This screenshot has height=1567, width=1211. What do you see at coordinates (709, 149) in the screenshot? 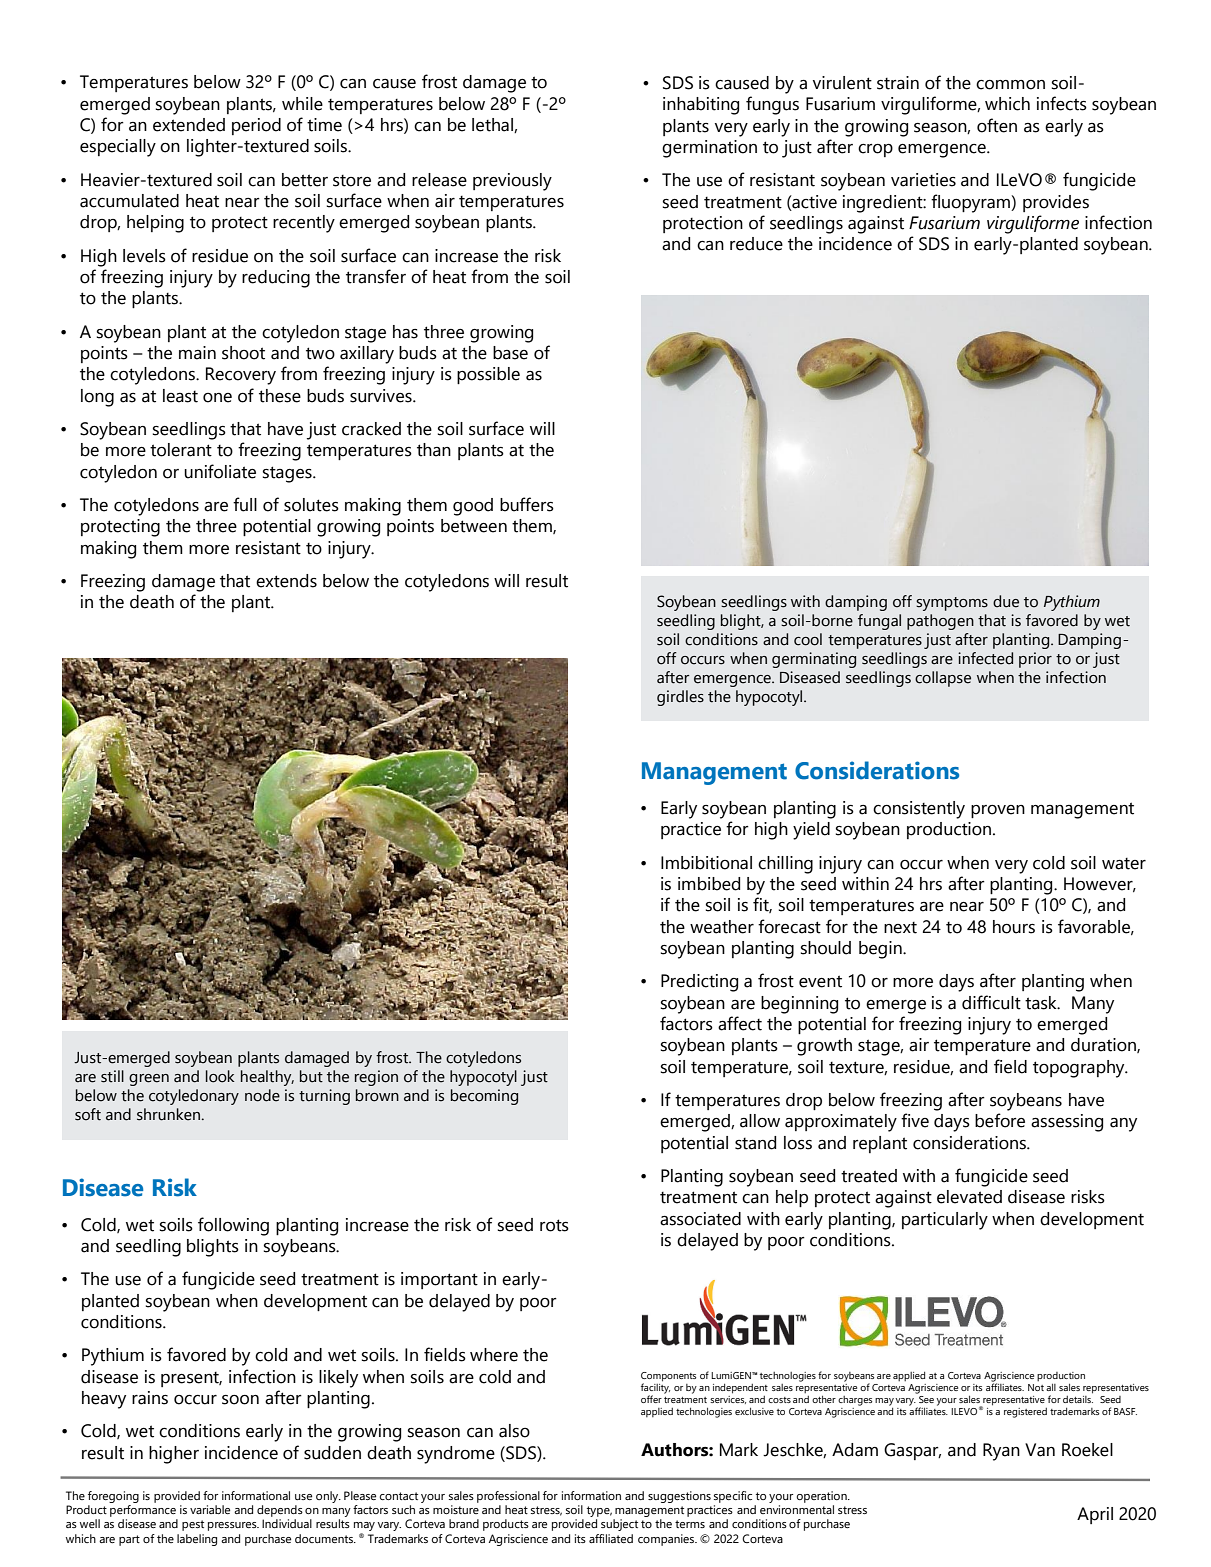
I see `germination` at bounding box center [709, 149].
